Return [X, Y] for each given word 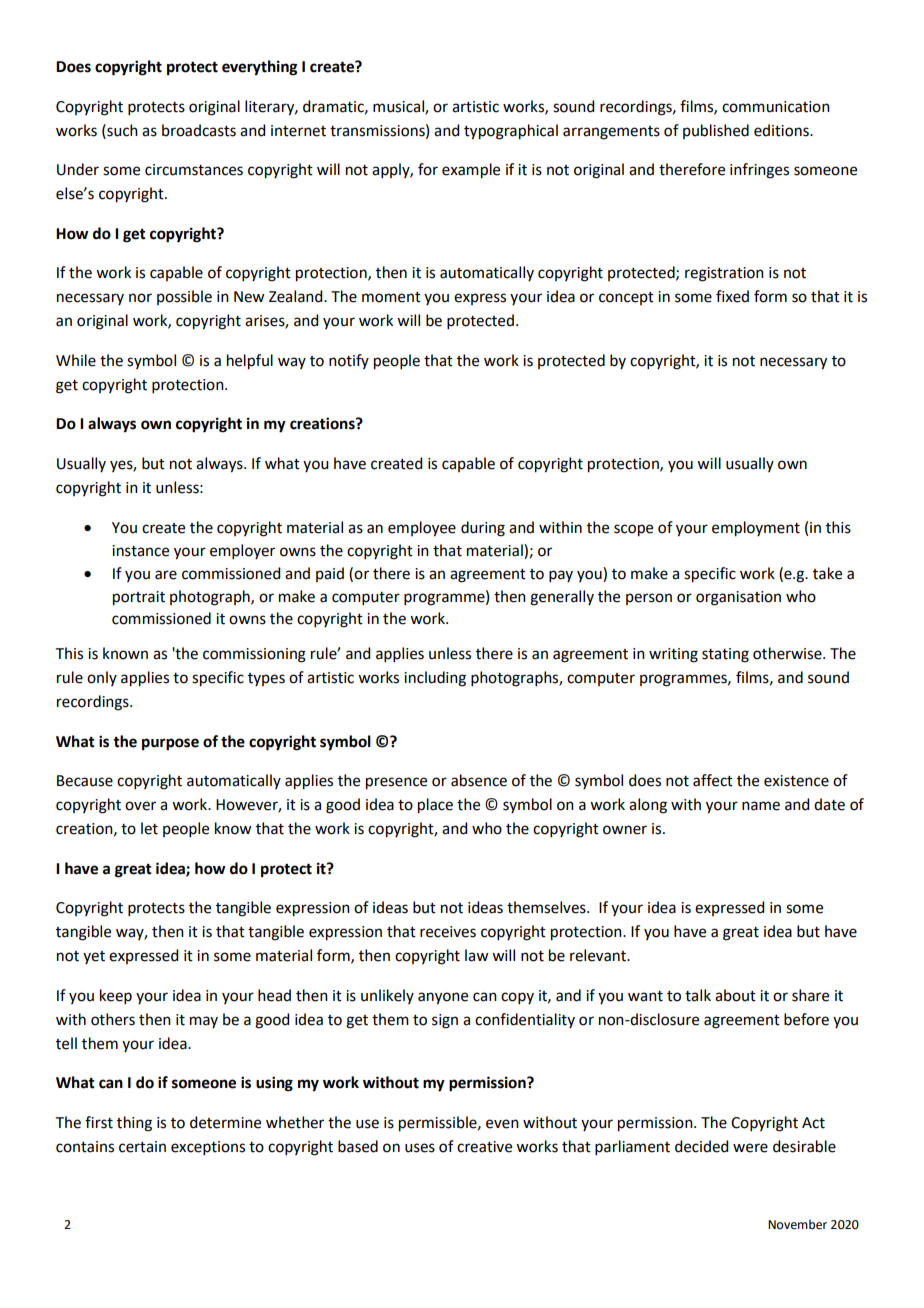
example [471, 171]
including [435, 679]
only [102, 678]
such [121, 130]
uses [420, 1148]
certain [142, 1147]
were [750, 1148]
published [716, 131]
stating [725, 655]
